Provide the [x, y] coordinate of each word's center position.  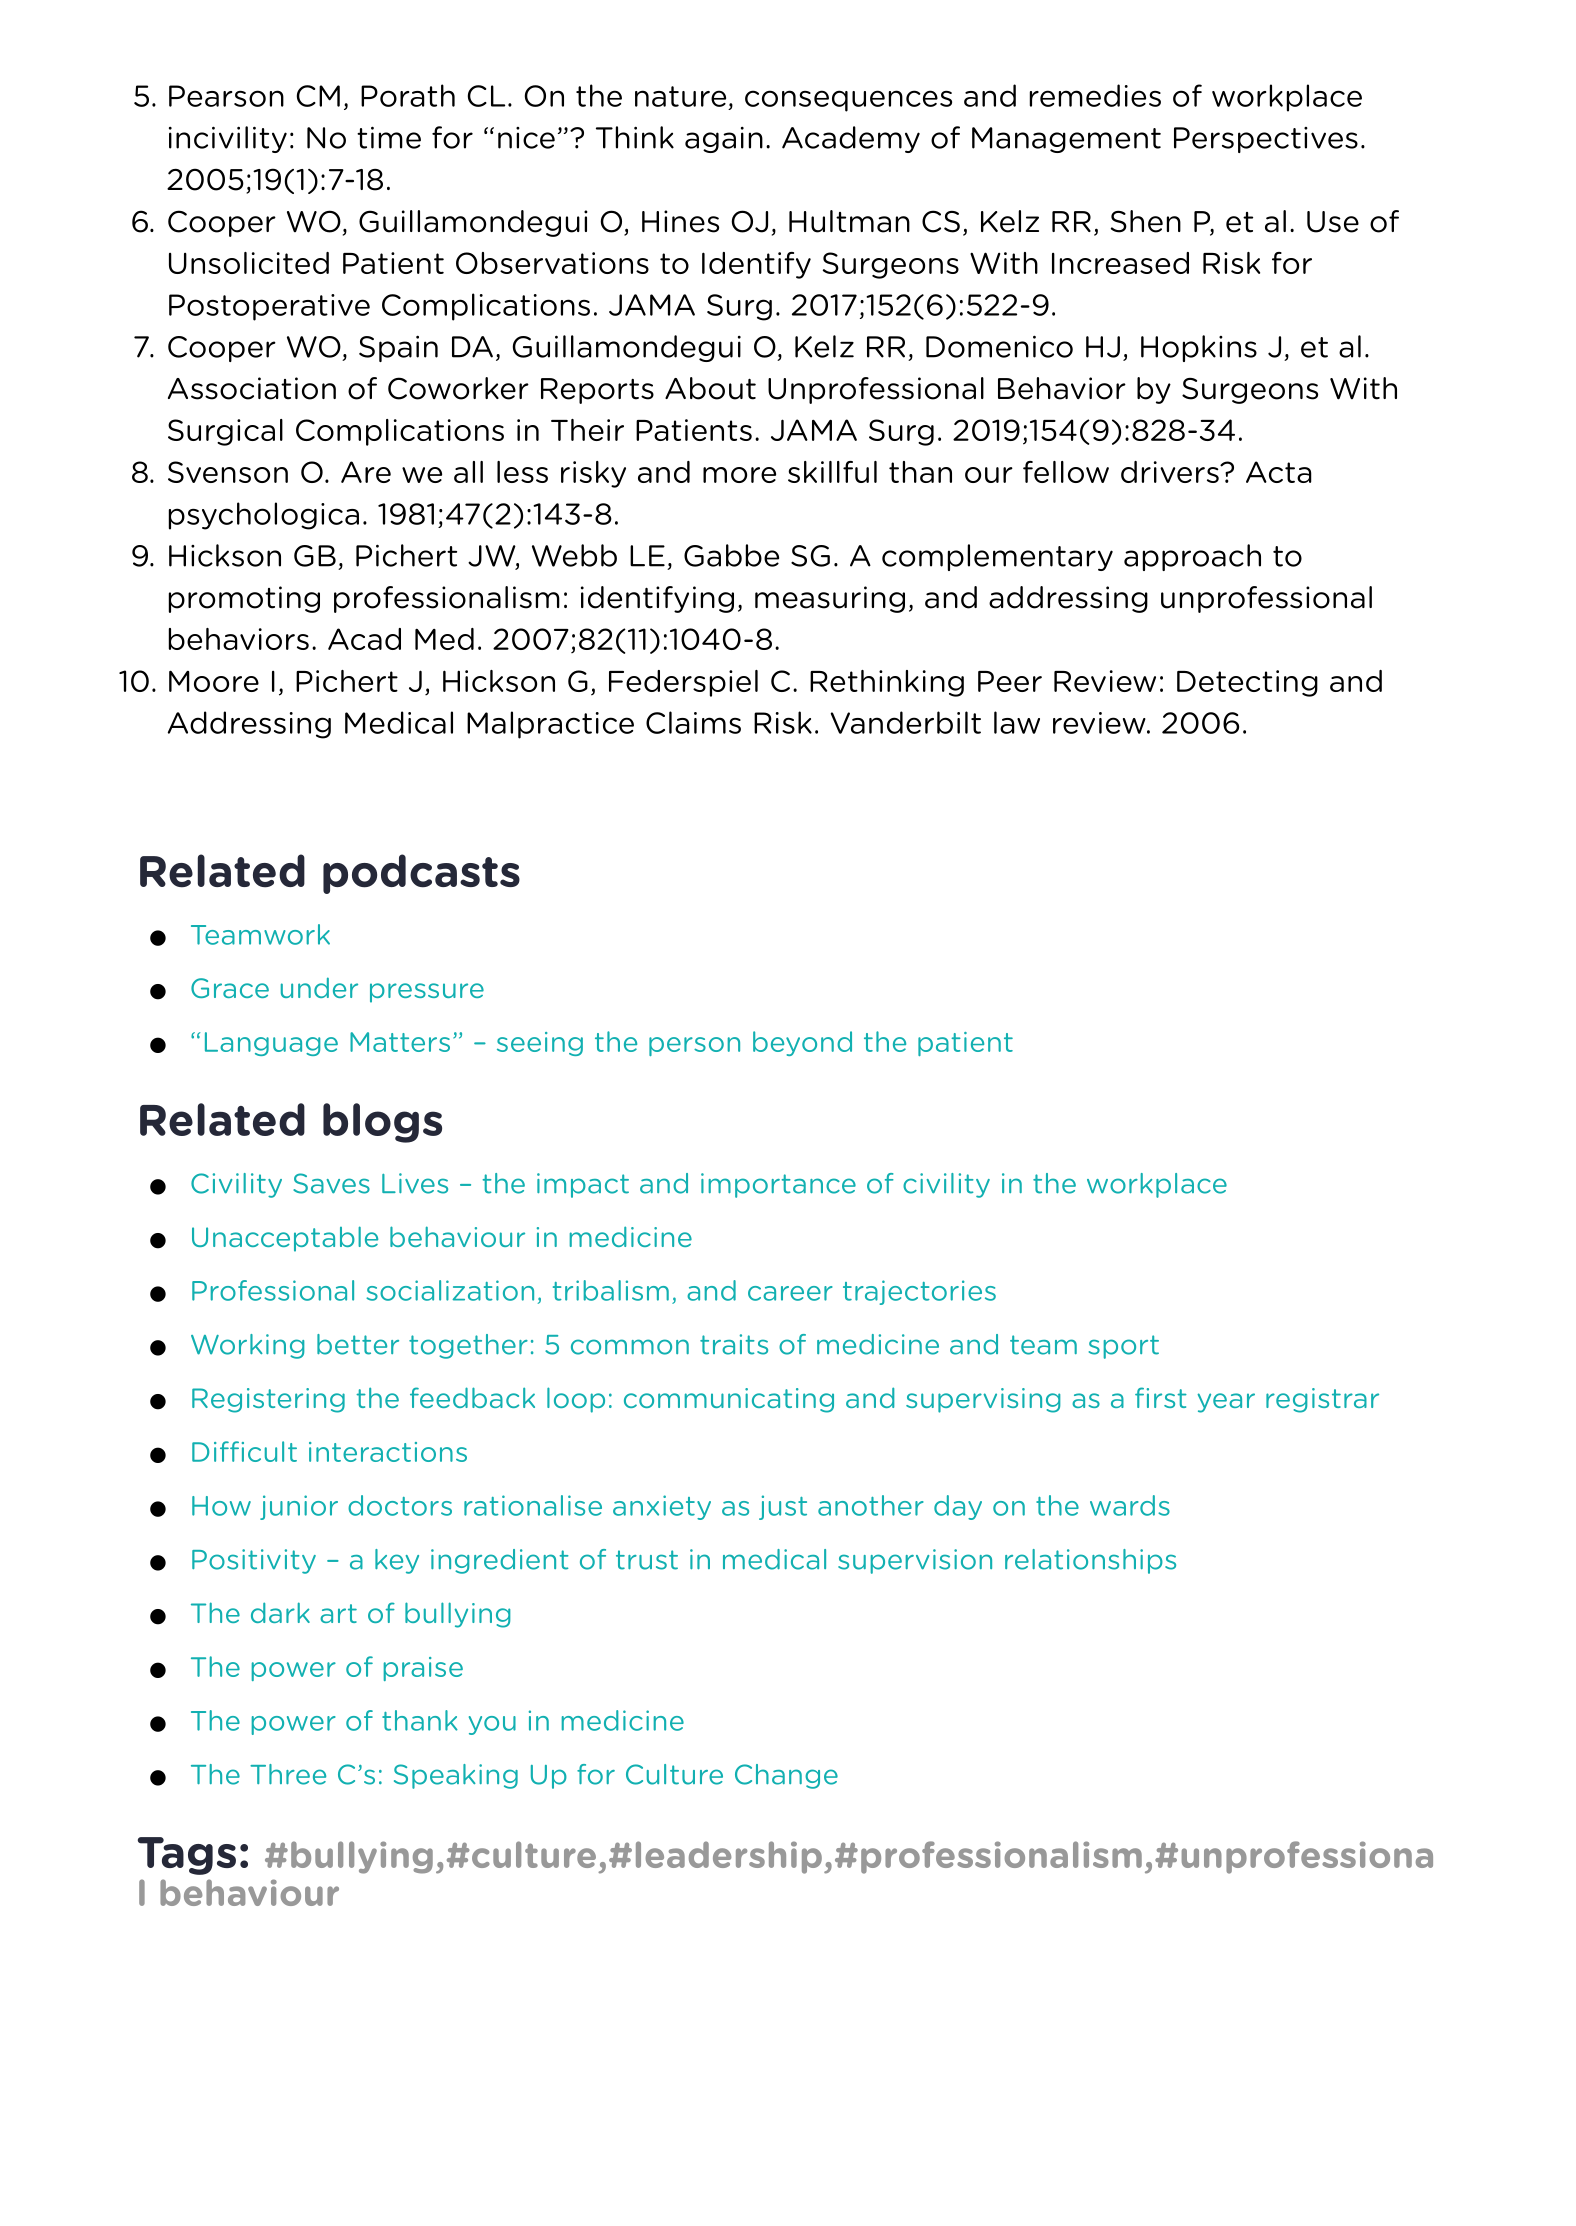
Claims [693, 722]
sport [1124, 1347]
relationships [1090, 1561]
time [389, 137]
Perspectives [1266, 140]
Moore [214, 681]
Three [288, 1774]
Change [786, 1776]
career [790, 1293]
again [724, 140]
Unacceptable [285, 1239]
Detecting [1247, 683]
